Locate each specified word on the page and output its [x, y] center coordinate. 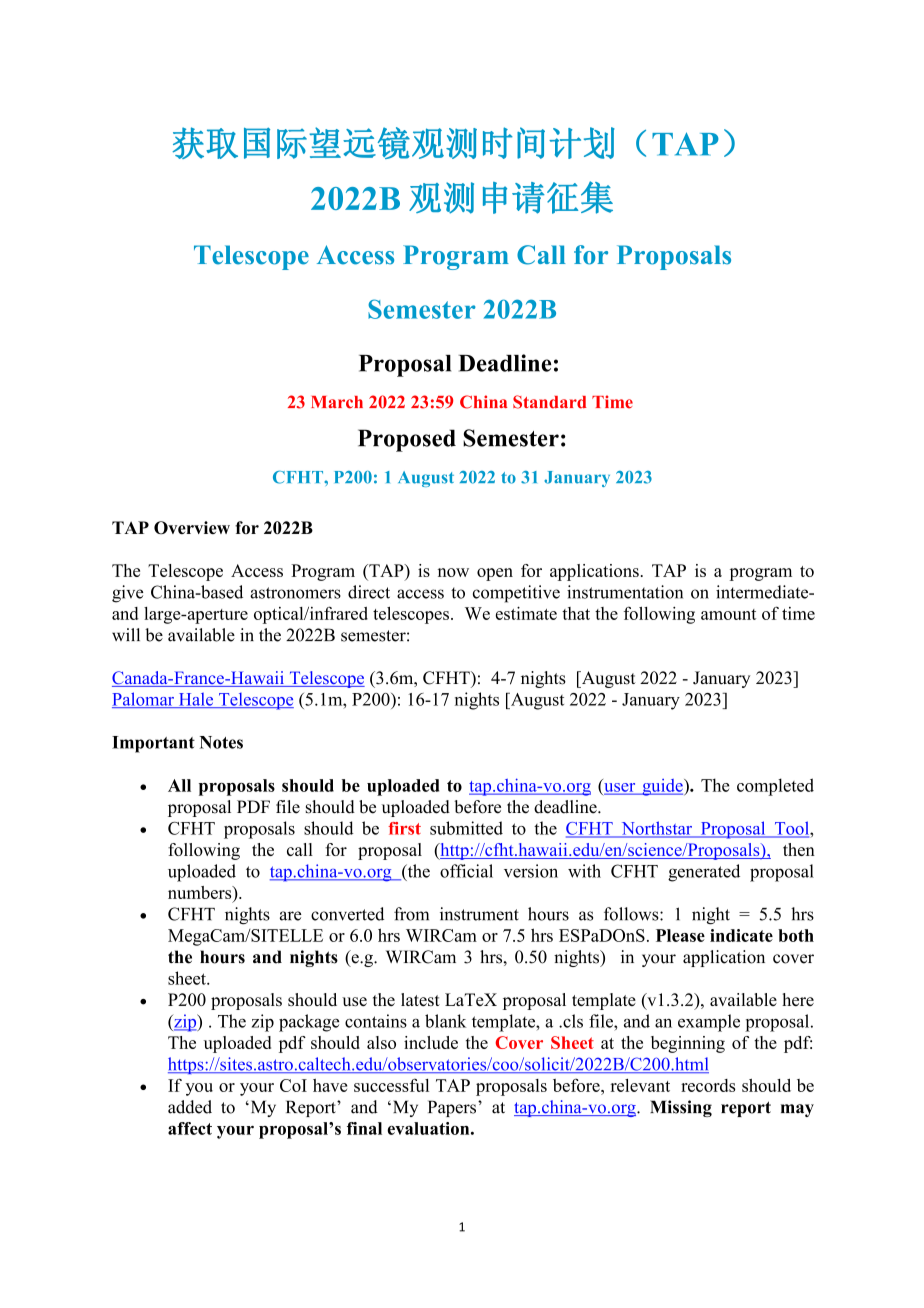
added [190, 1107]
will [126, 634]
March [337, 402]
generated [704, 873]
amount [728, 614]
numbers [201, 892]
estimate [526, 613]
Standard [550, 402]
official [466, 871]
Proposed [407, 440]
